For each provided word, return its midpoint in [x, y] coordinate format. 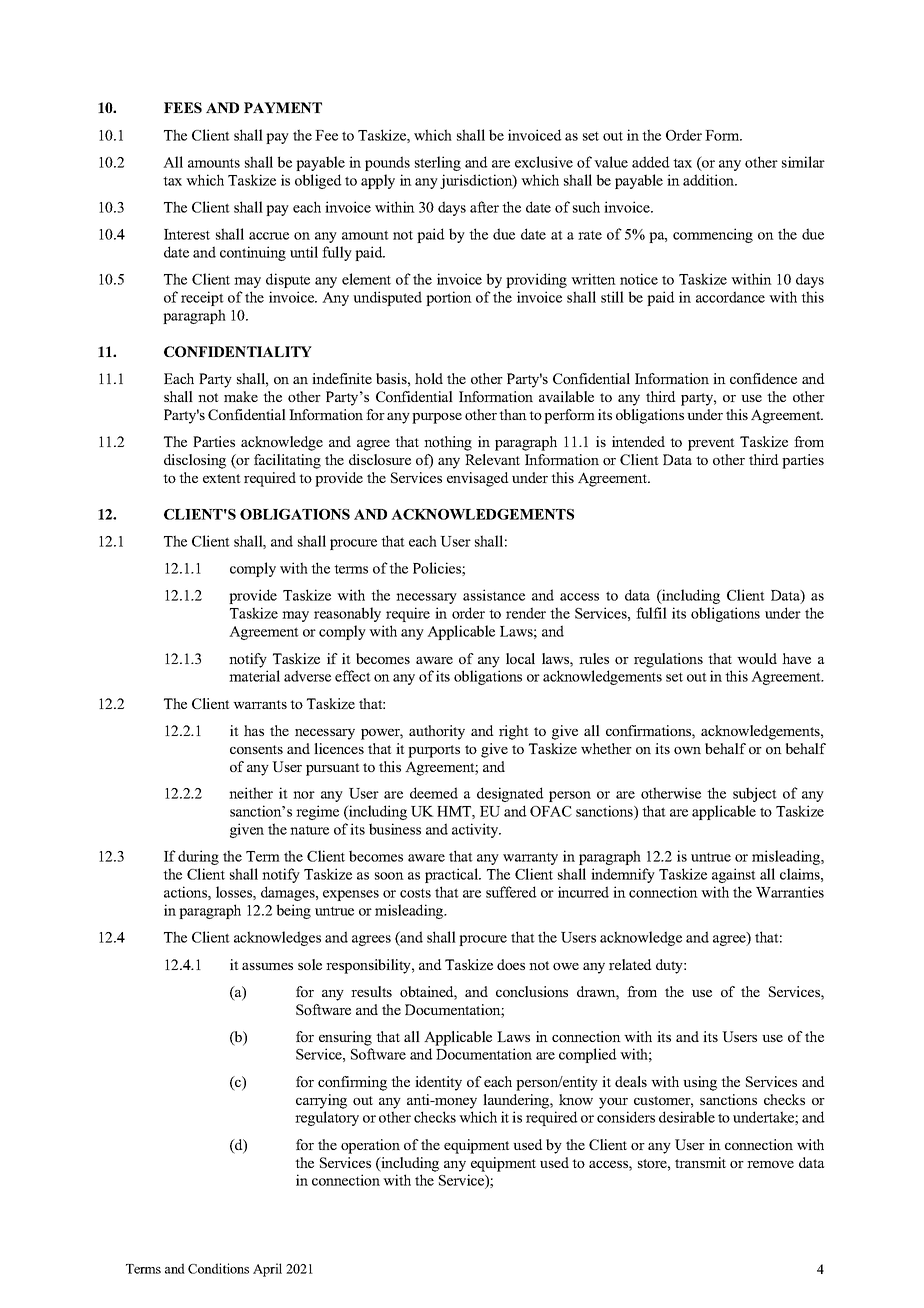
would [757, 658]
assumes [267, 966]
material [254, 676]
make [241, 396]
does [511, 964]
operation [370, 1146]
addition [710, 180]
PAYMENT [283, 107]
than [513, 414]
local [520, 658]
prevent [711, 444]
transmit [700, 1162]
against [734, 875]
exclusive [544, 162]
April [267, 1270]
